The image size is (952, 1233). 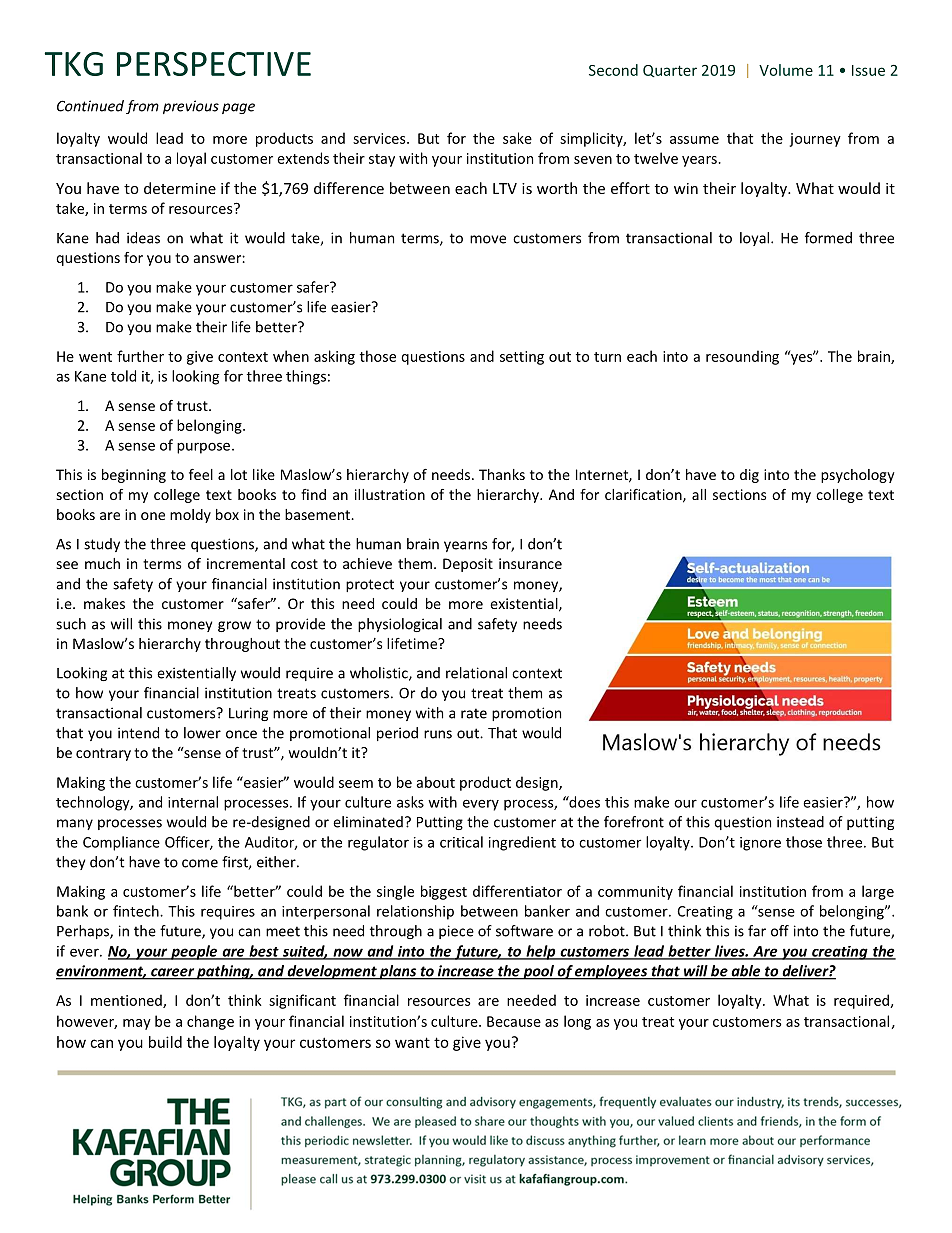 What do you see at coordinates (786, 70) in the image?
I see `Volume` at bounding box center [786, 70].
